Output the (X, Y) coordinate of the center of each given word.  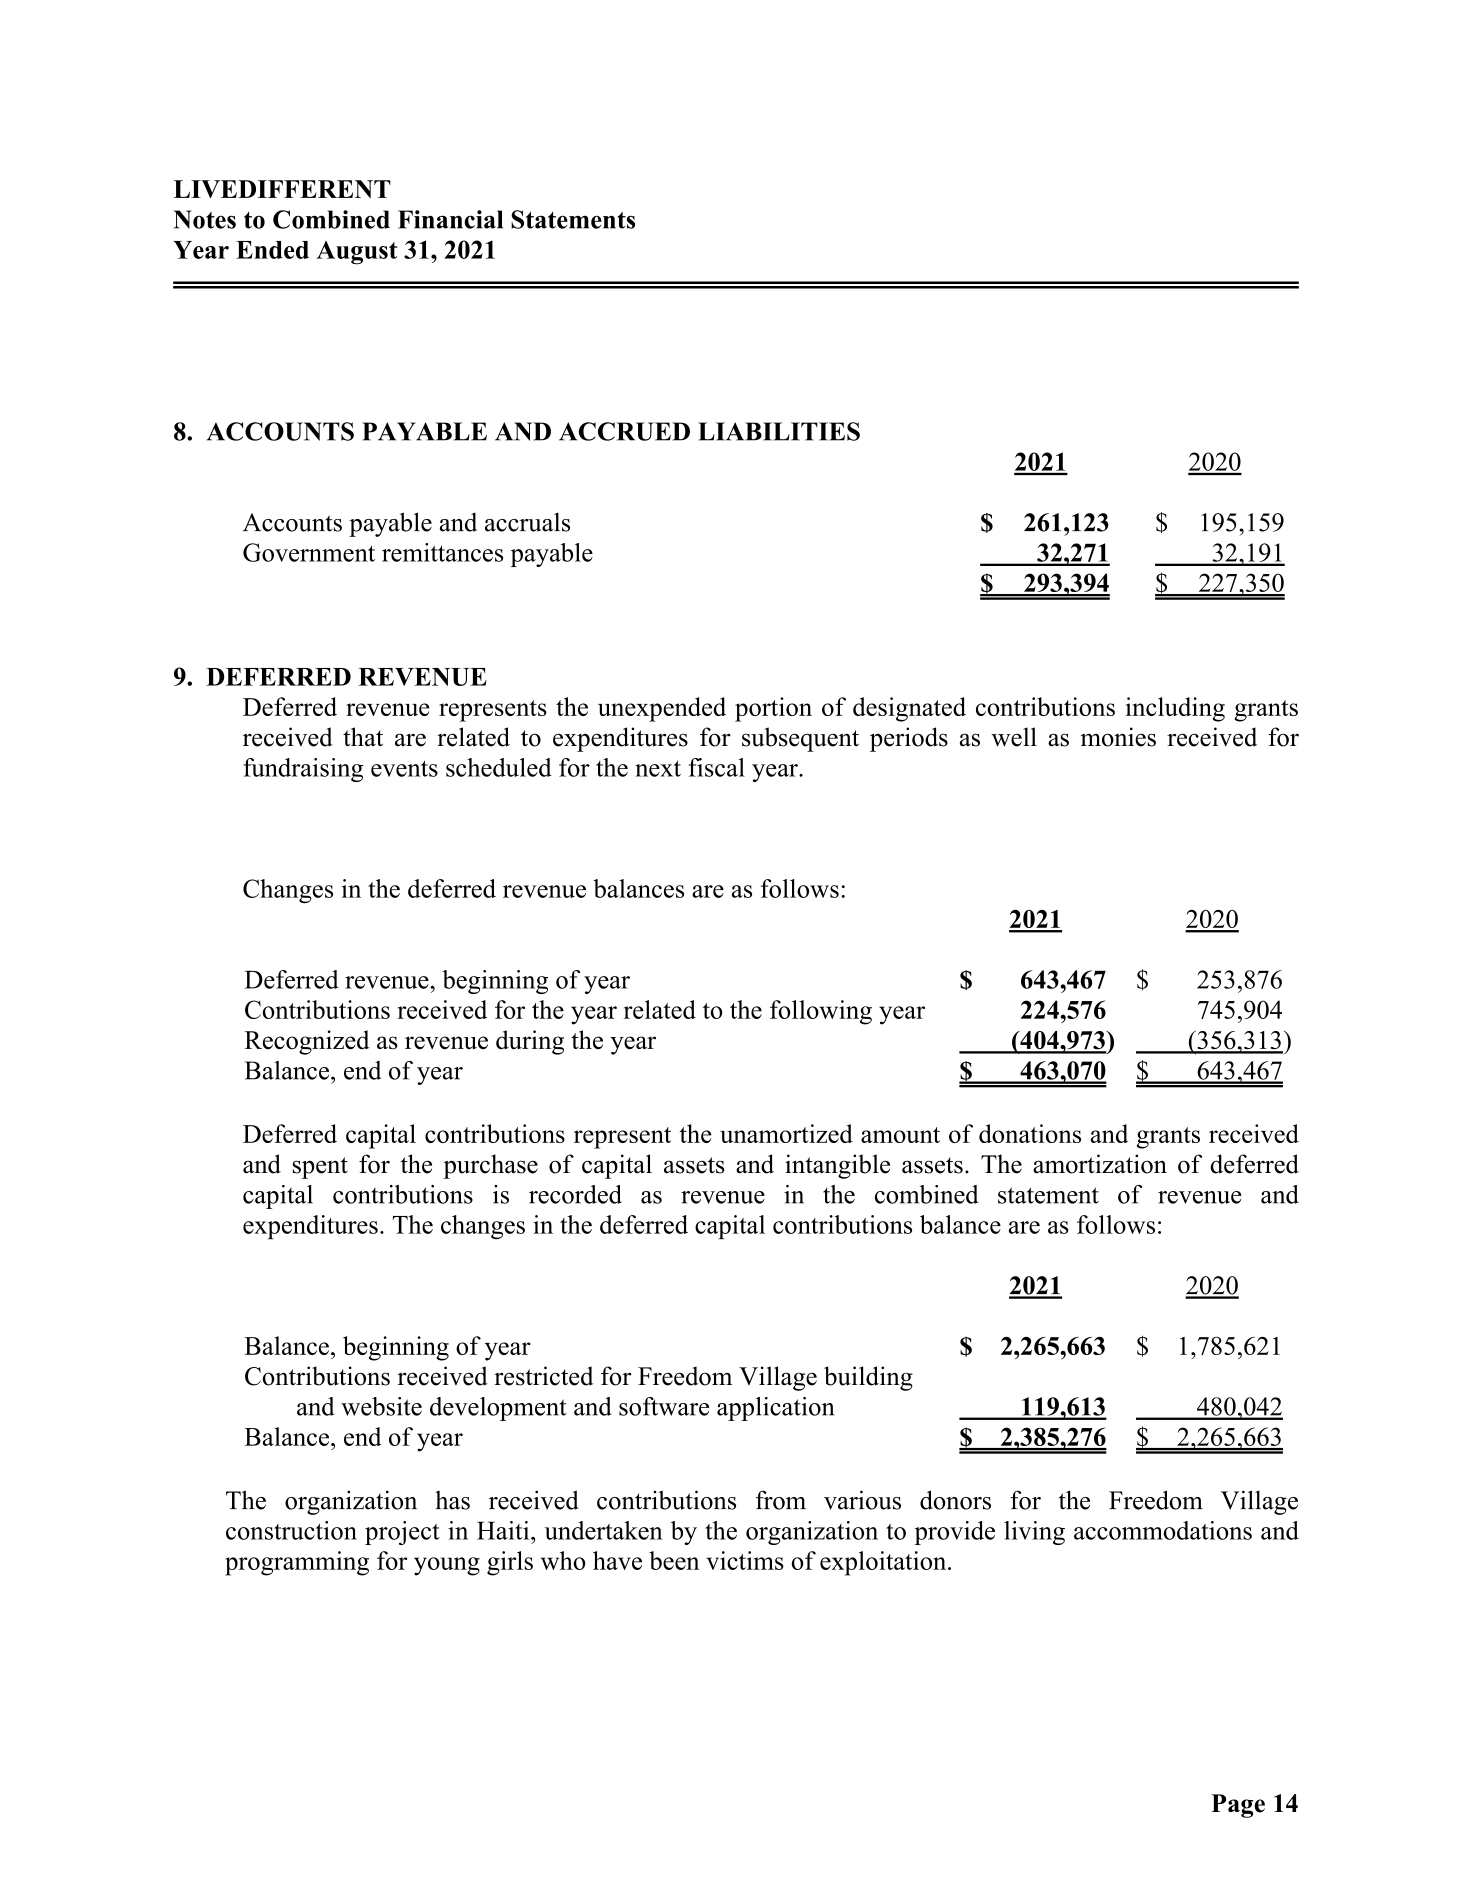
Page (1238, 1806)
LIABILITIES (779, 431)
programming (297, 1563)
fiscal (717, 767)
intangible (837, 1166)
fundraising (303, 770)
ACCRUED (624, 431)
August (356, 253)
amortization (1100, 1164)
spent (320, 1168)
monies (1118, 737)
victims (745, 1560)
